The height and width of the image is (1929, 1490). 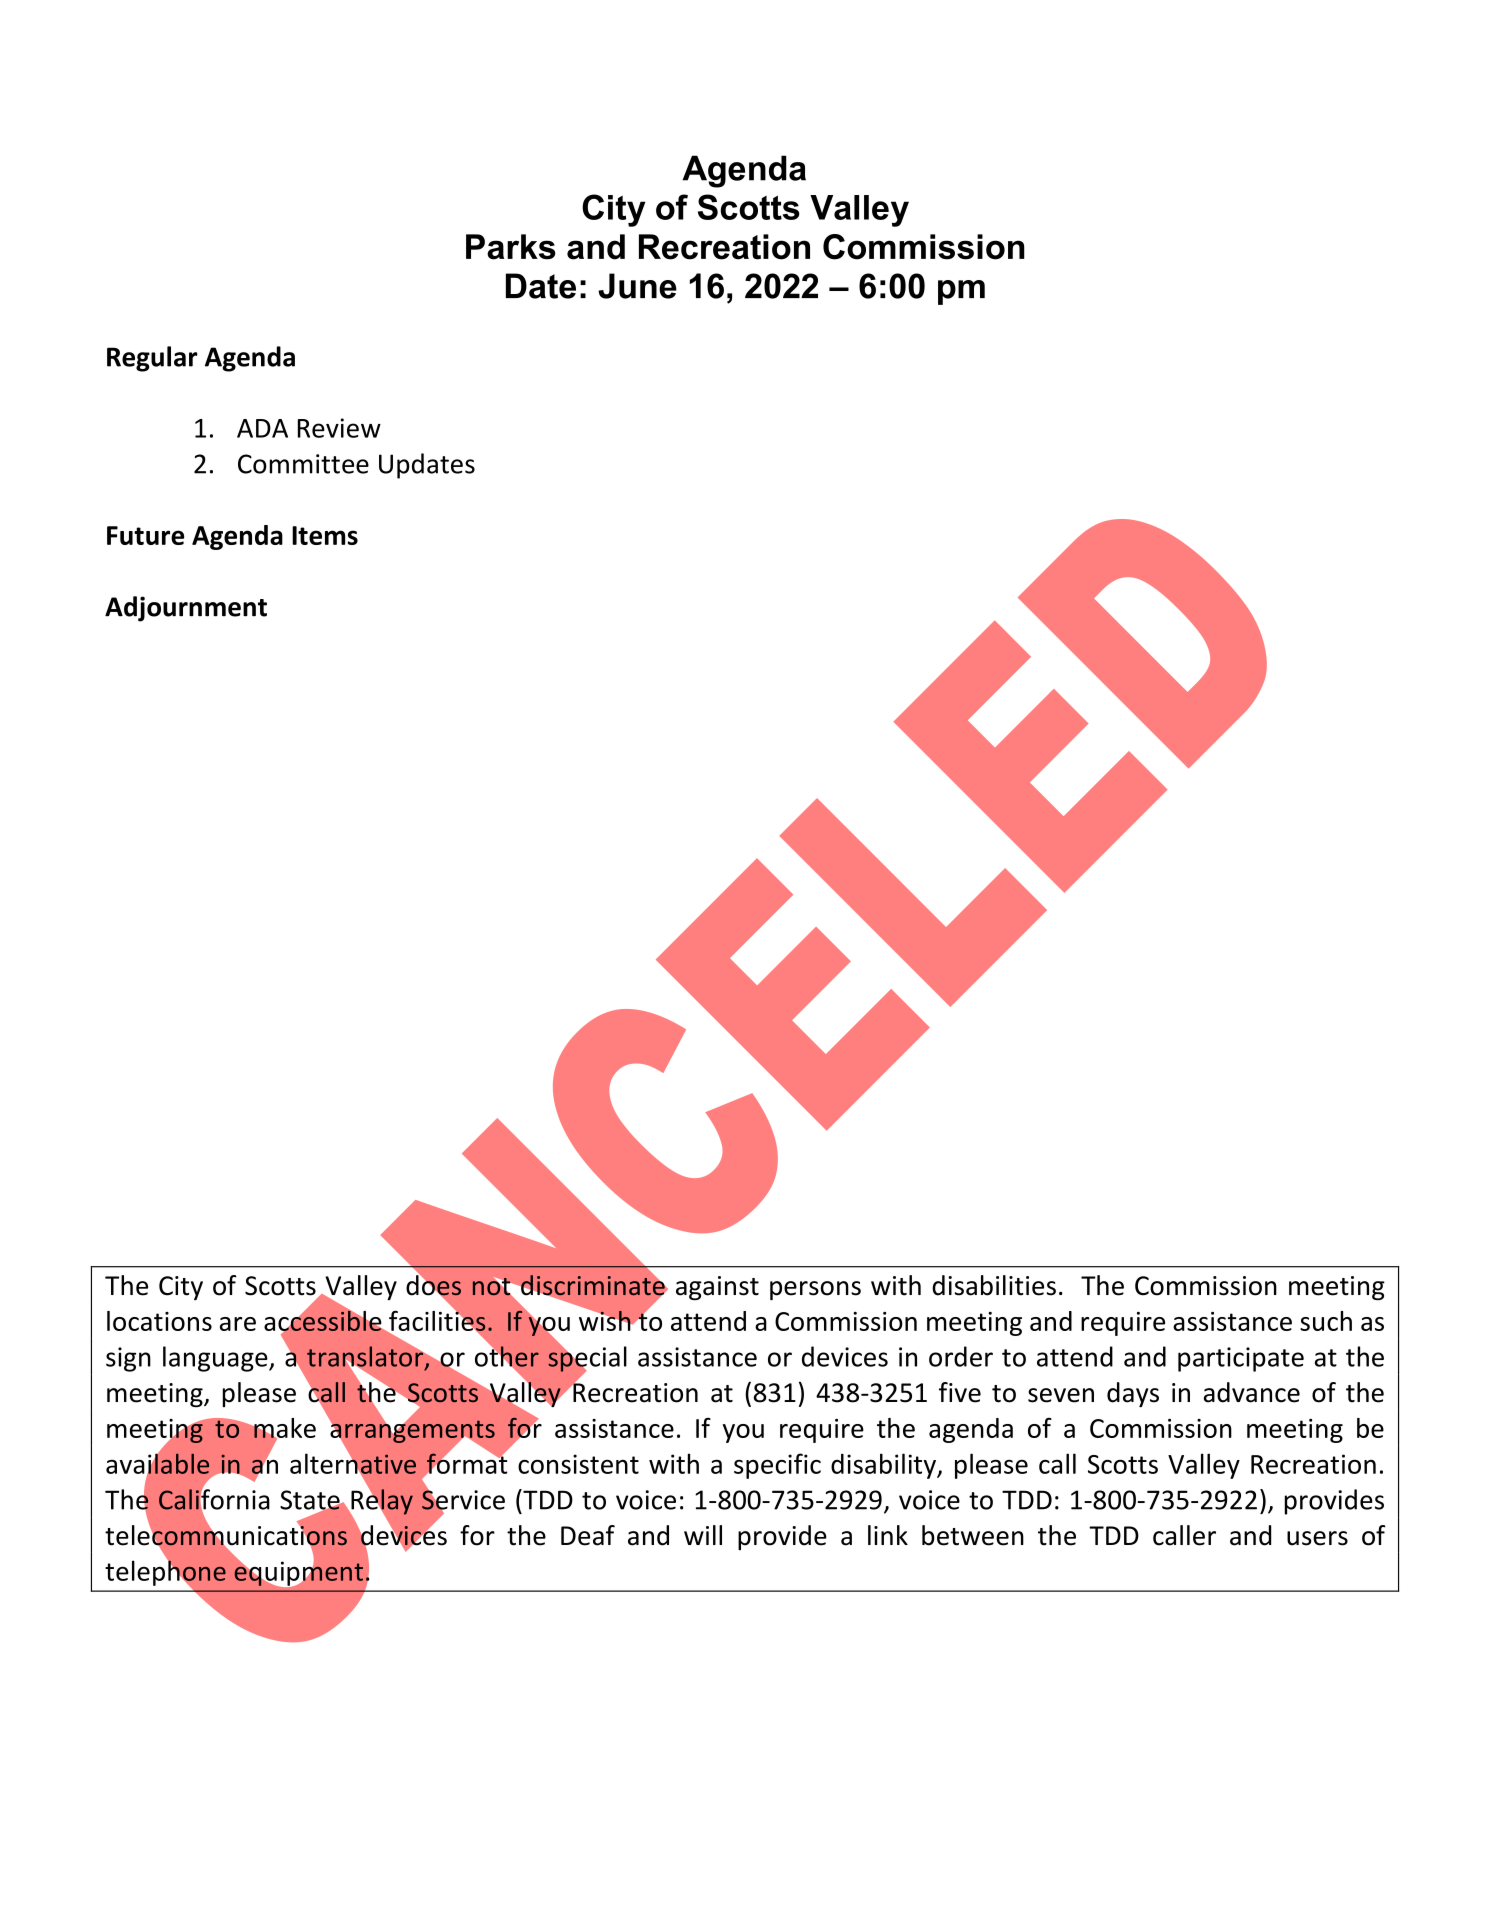 I want to click on persons, so click(x=815, y=1290).
